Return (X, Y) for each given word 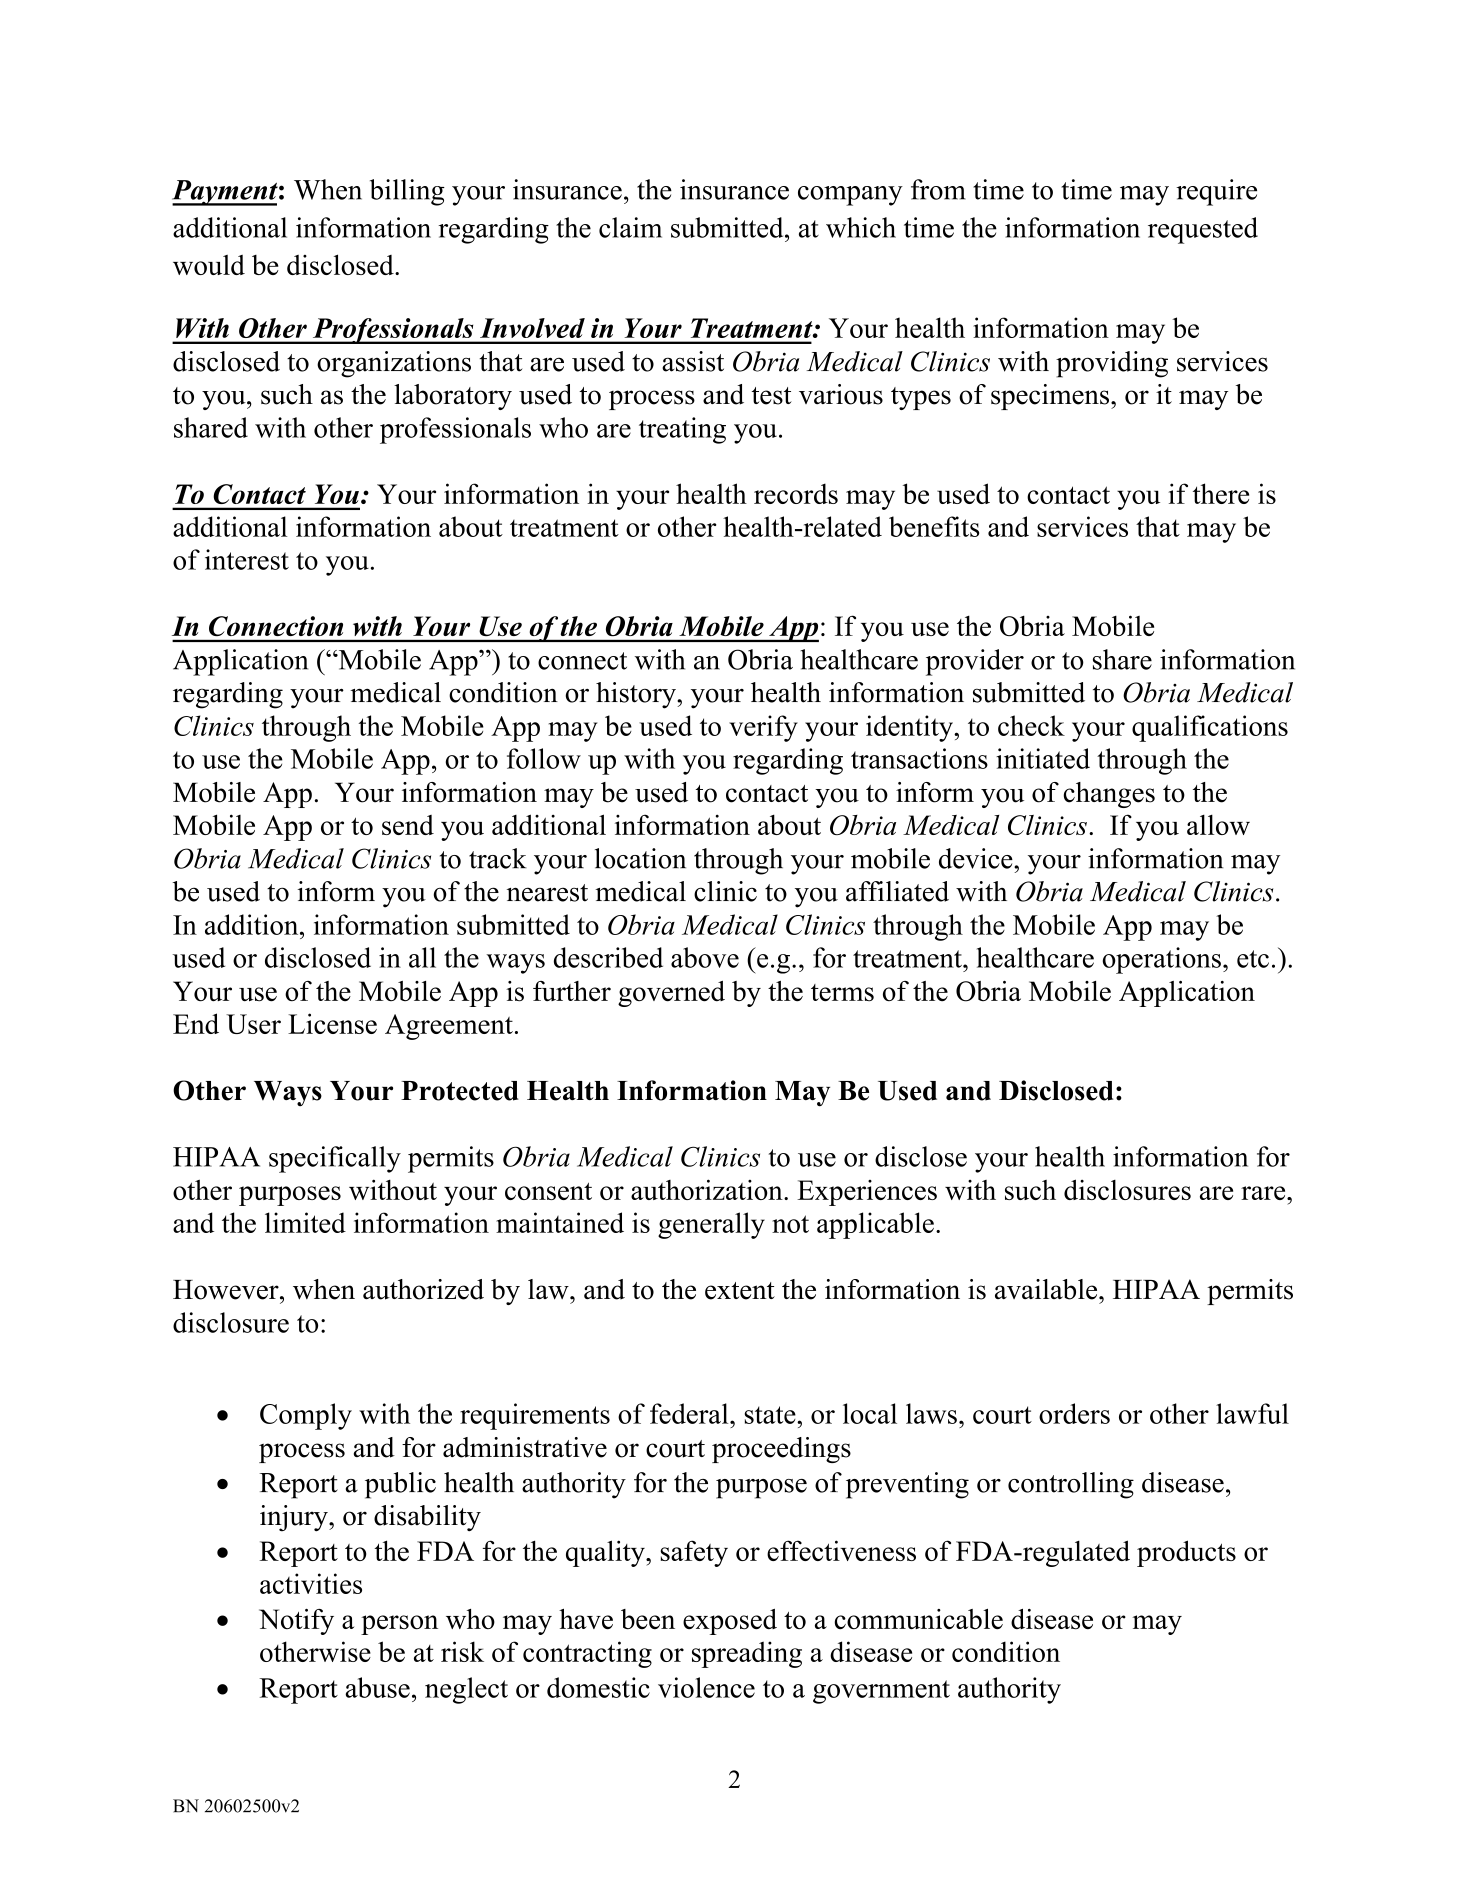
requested (1203, 230)
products (1186, 1553)
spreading (747, 1654)
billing (407, 192)
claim (630, 227)
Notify (296, 1622)
